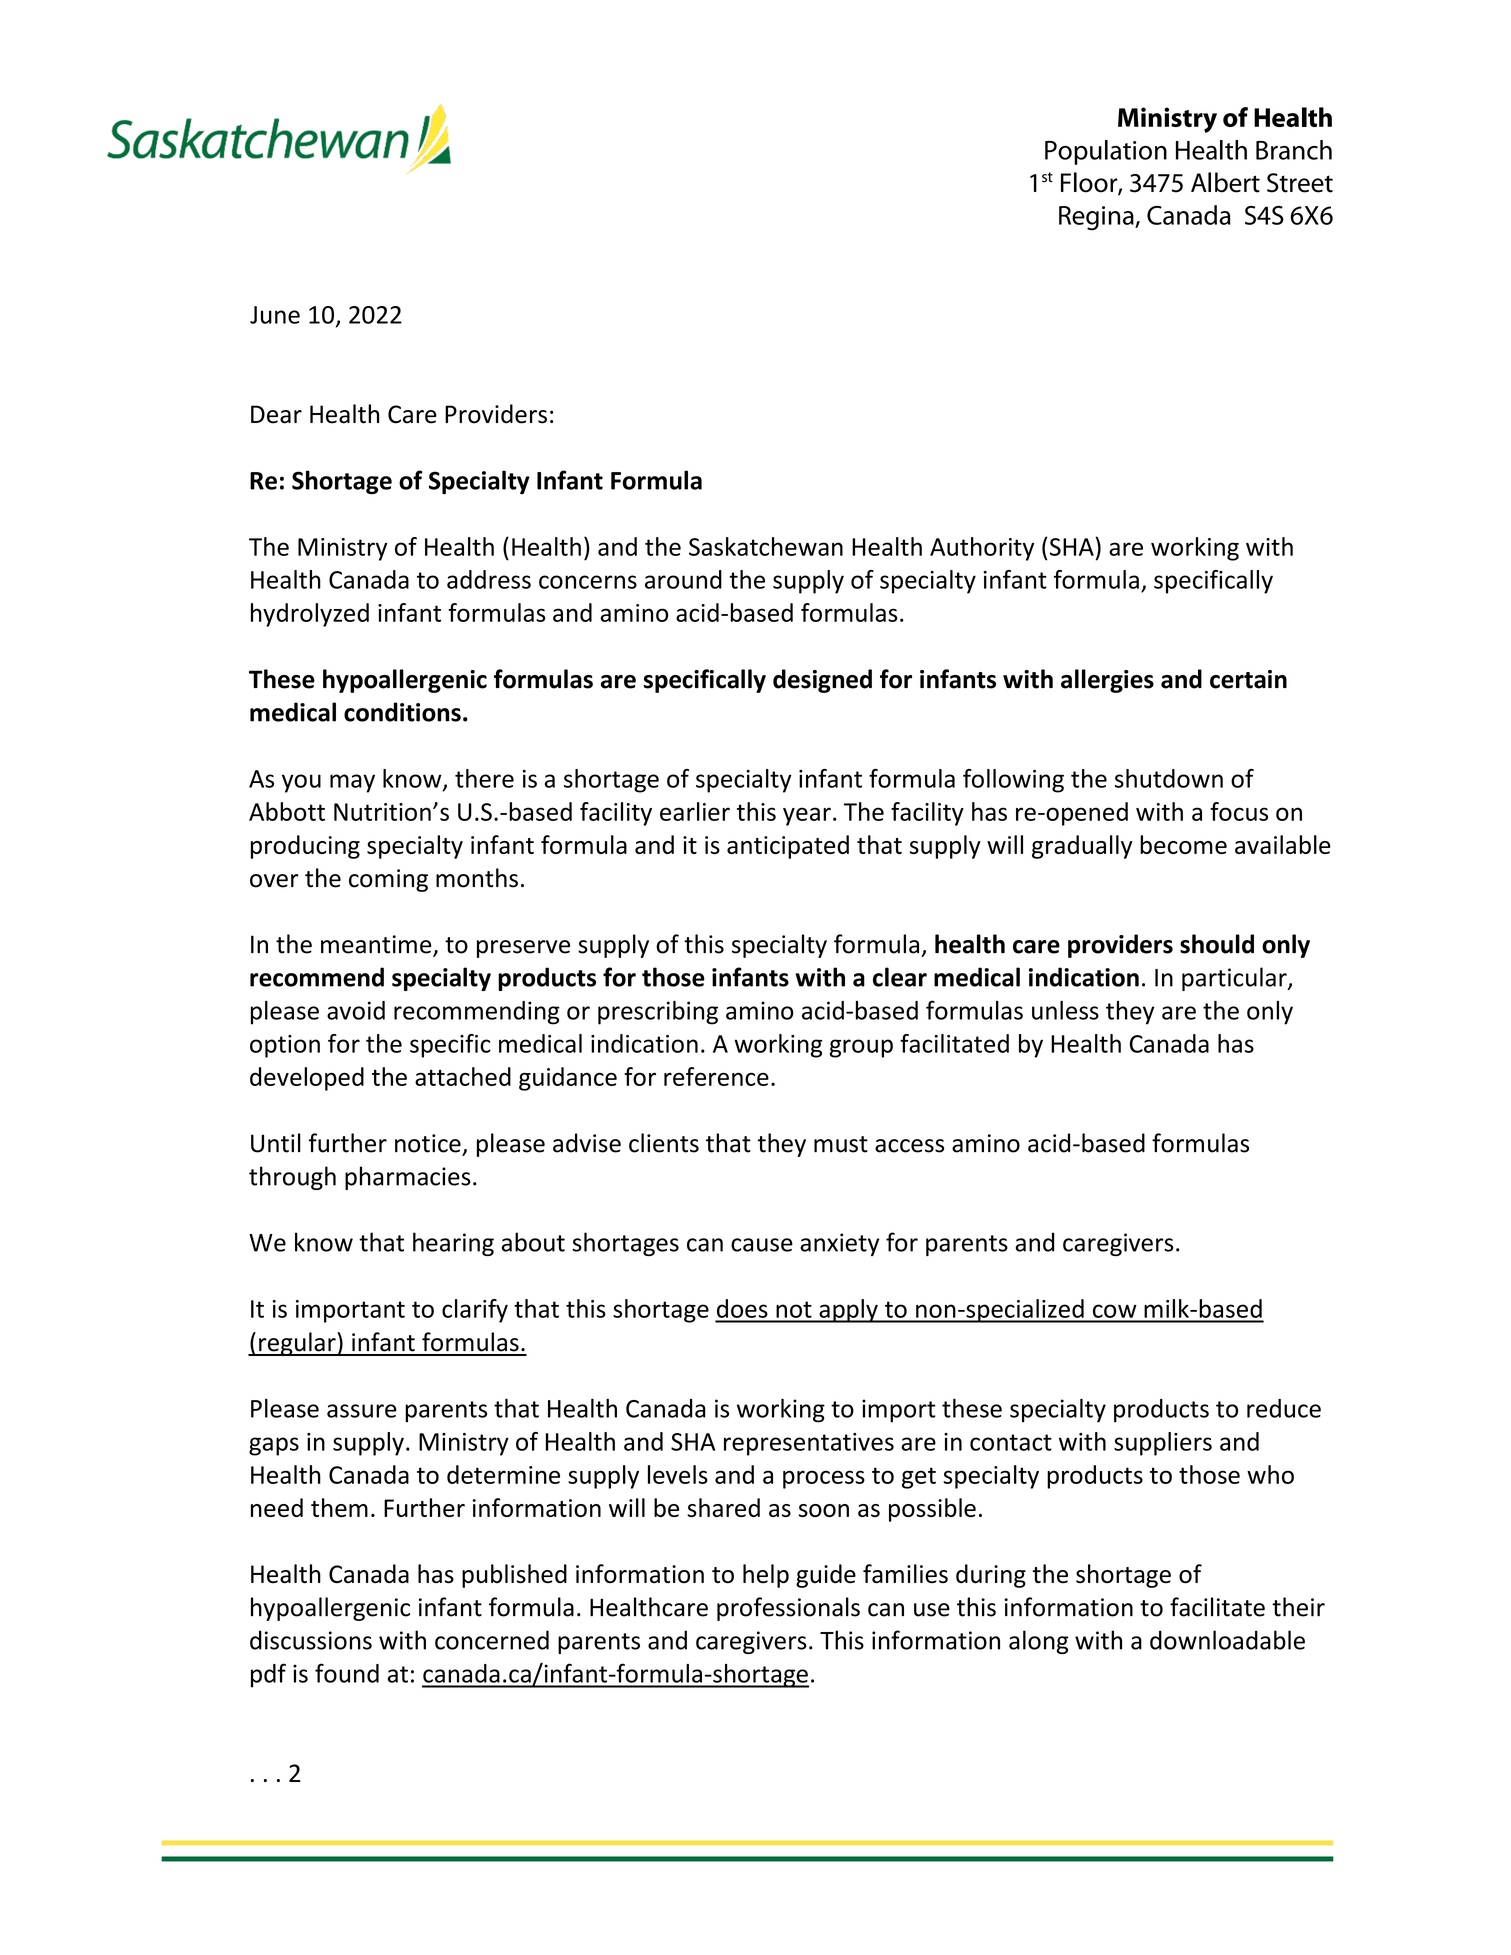 The height and width of the screenshot is (1955, 1511). I want to click on should, so click(1217, 944).
